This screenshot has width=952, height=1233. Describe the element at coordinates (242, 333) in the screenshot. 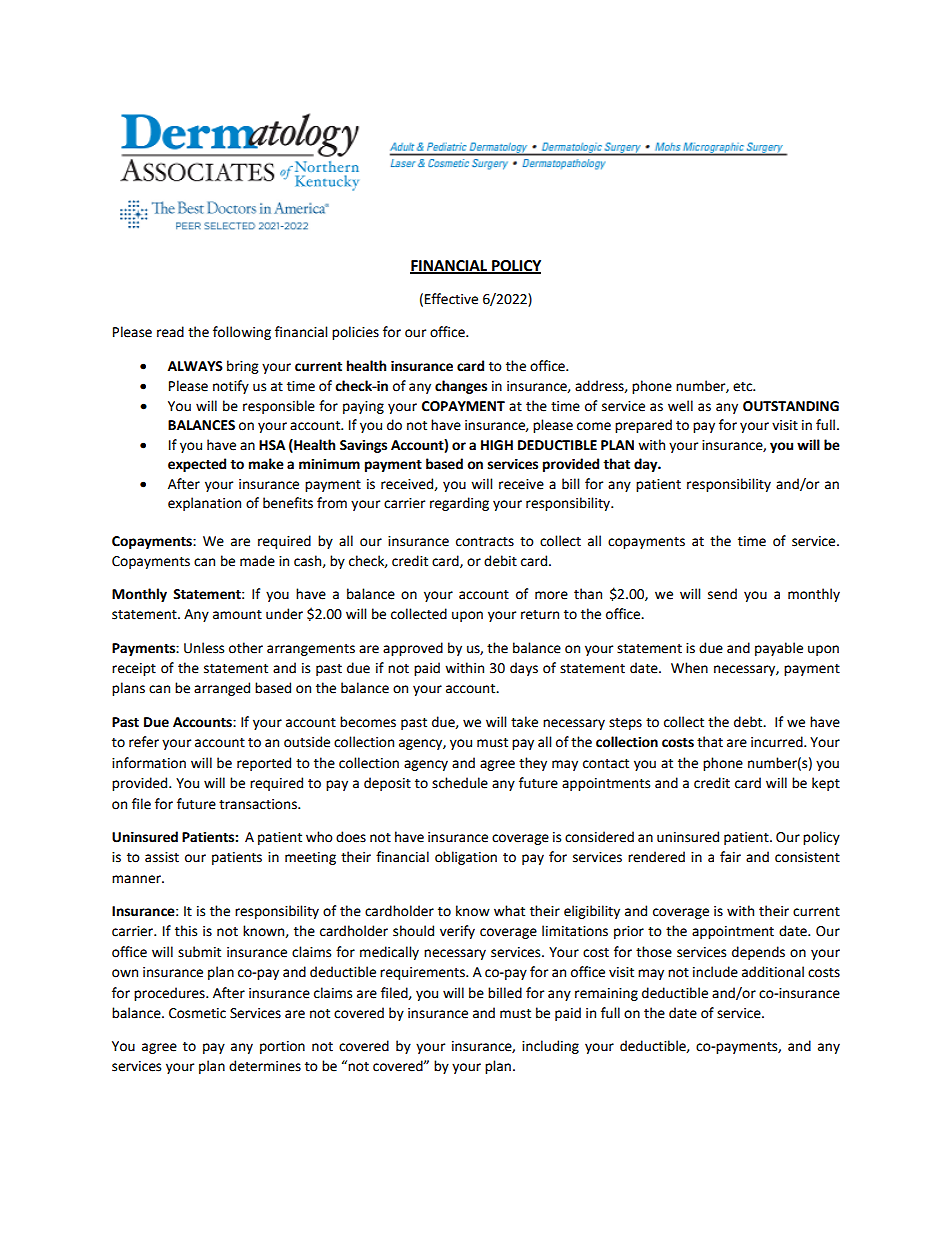

I see `following` at that location.
